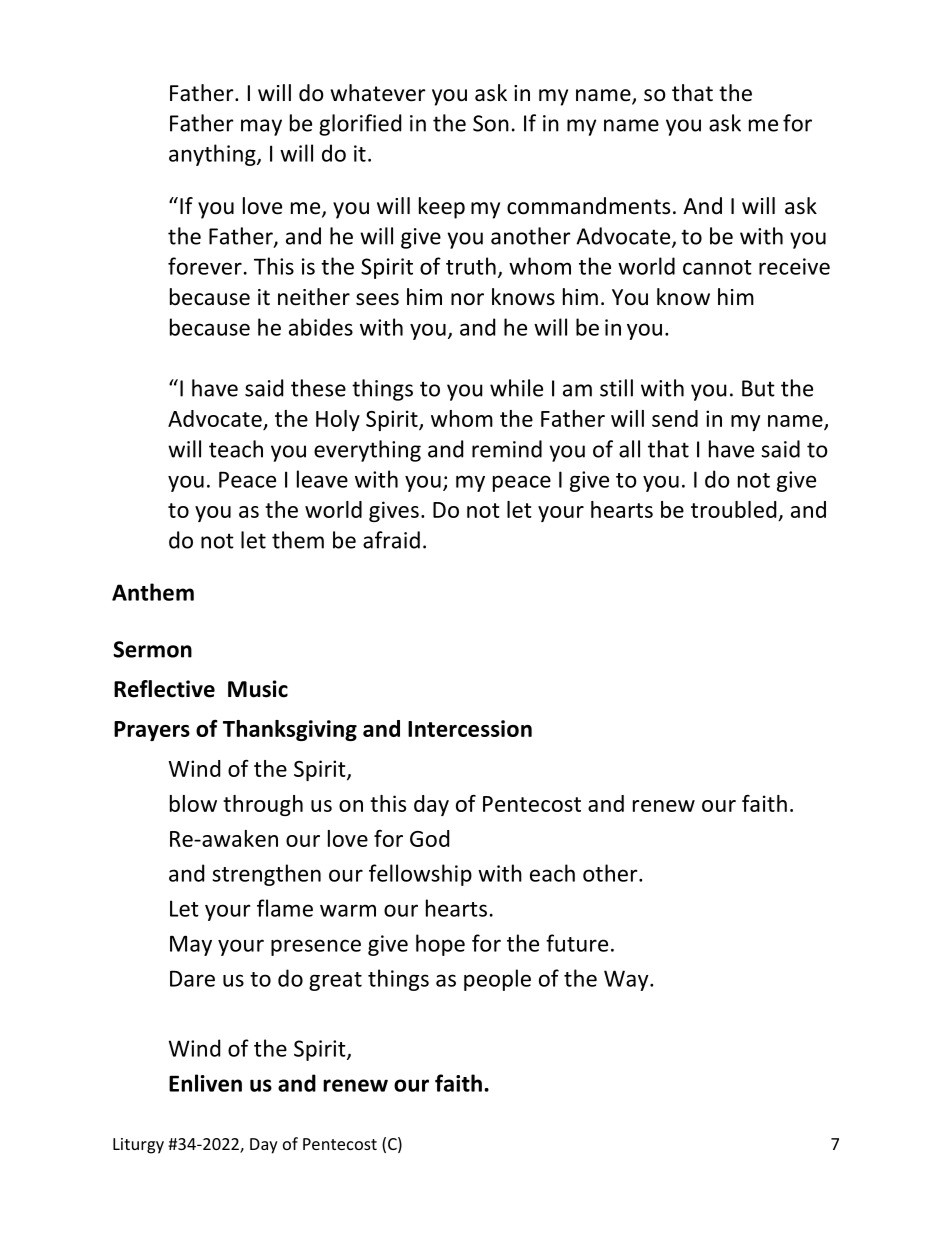 Image resolution: width=952 pixels, height=1233 pixels. What do you see at coordinates (213, 155) in the page?
I see `anything` at bounding box center [213, 155].
